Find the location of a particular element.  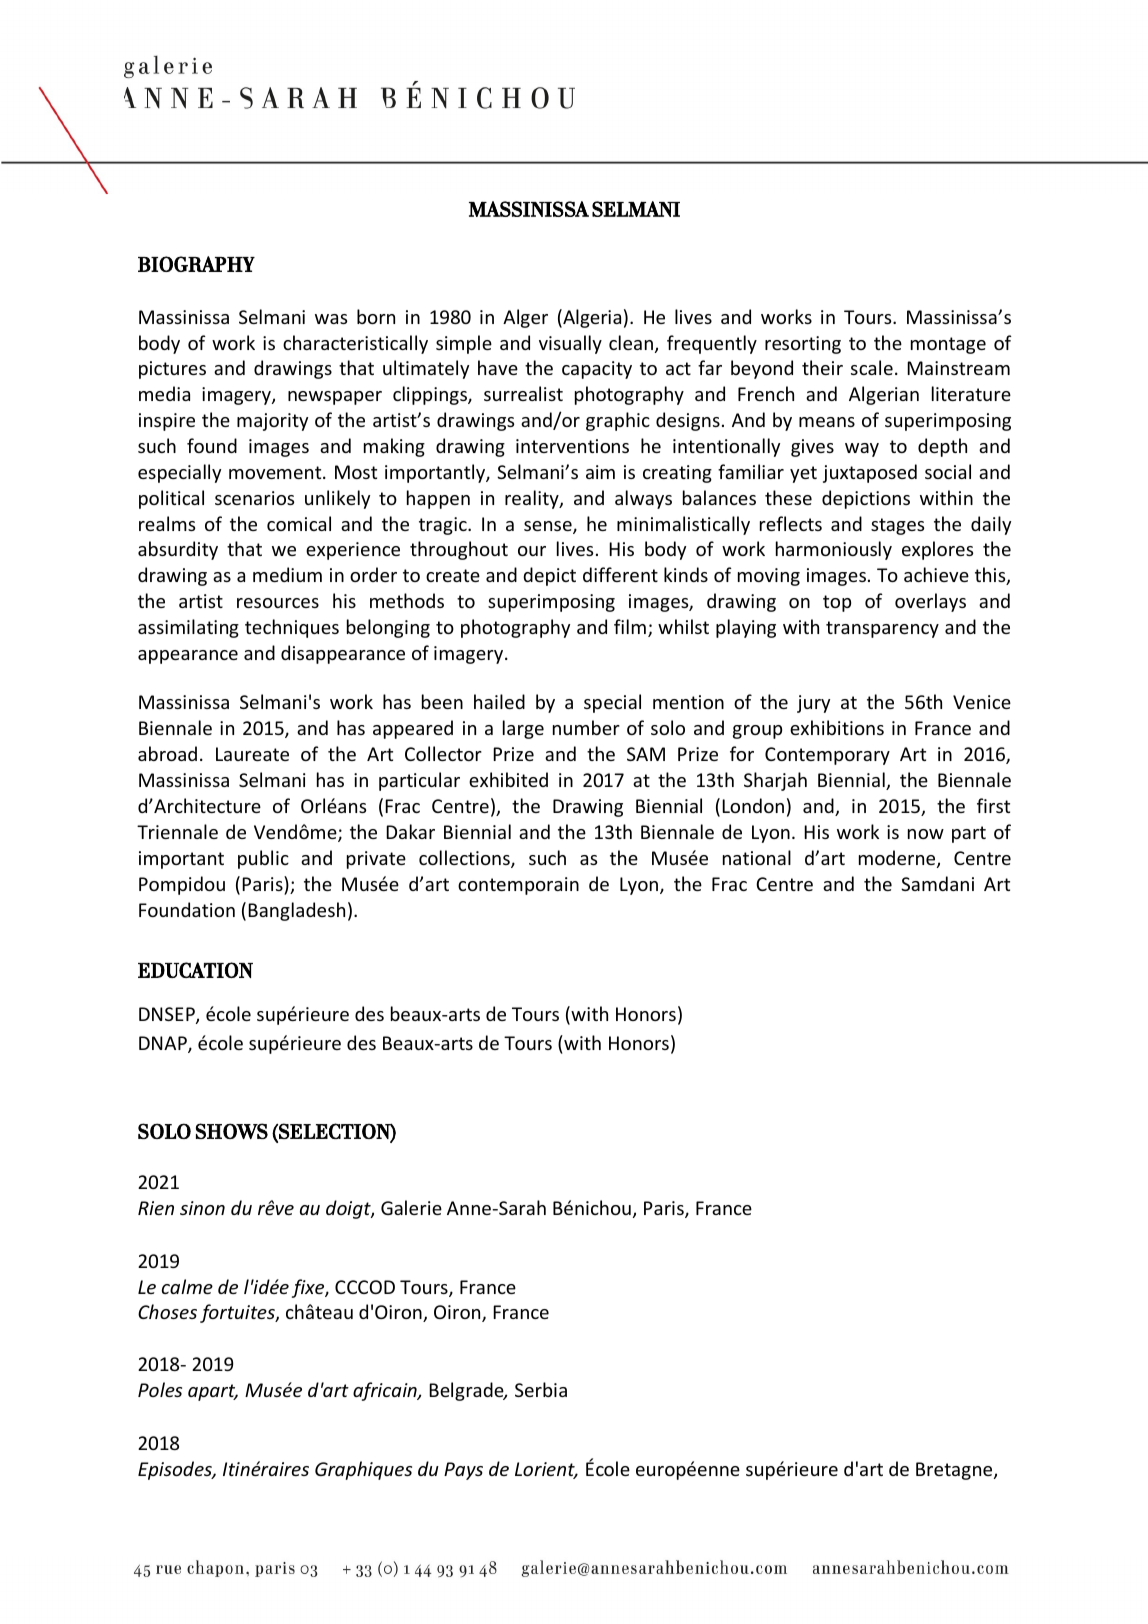

montage is located at coordinates (948, 345).
